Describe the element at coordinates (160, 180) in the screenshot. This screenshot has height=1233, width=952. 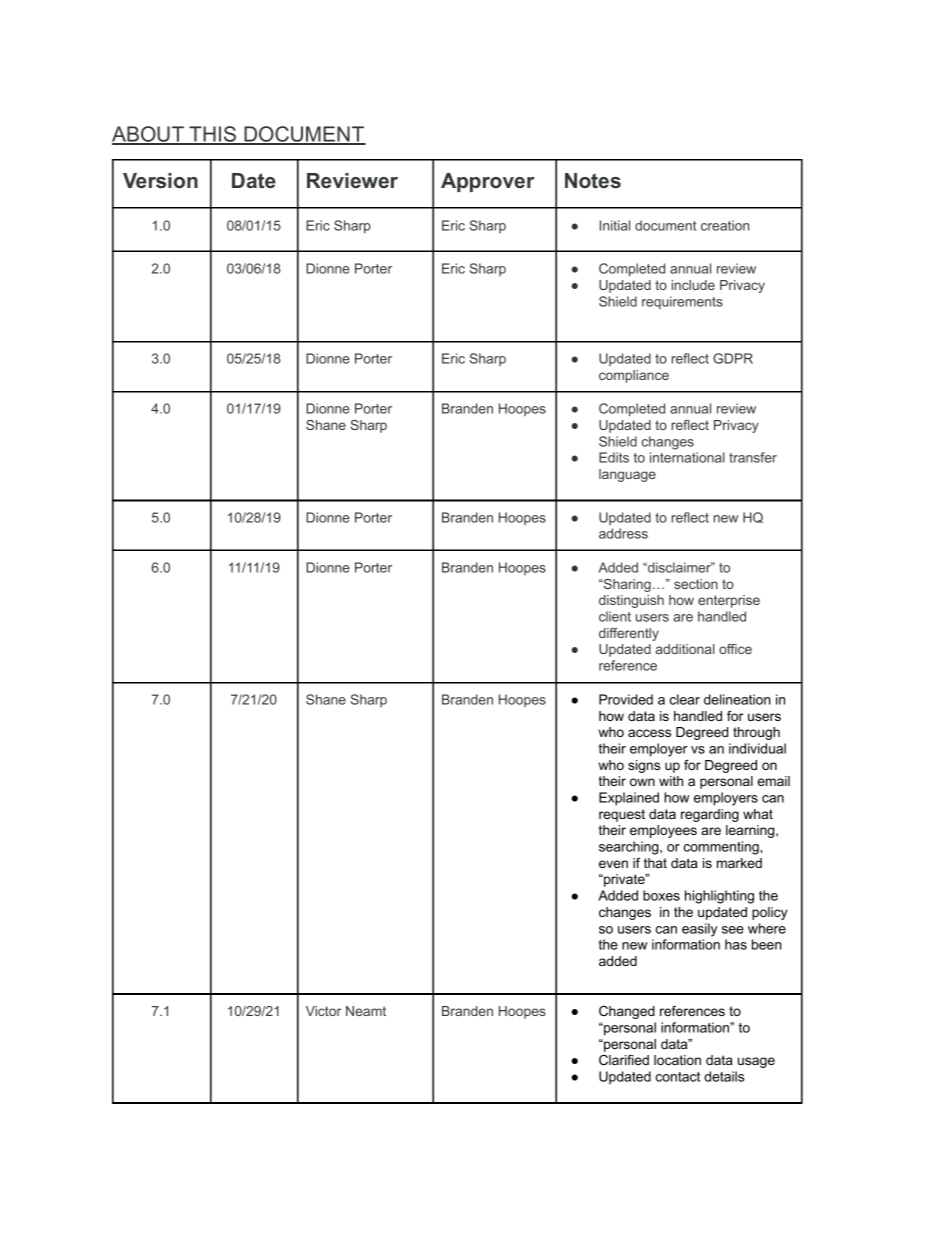
I see `Version` at that location.
